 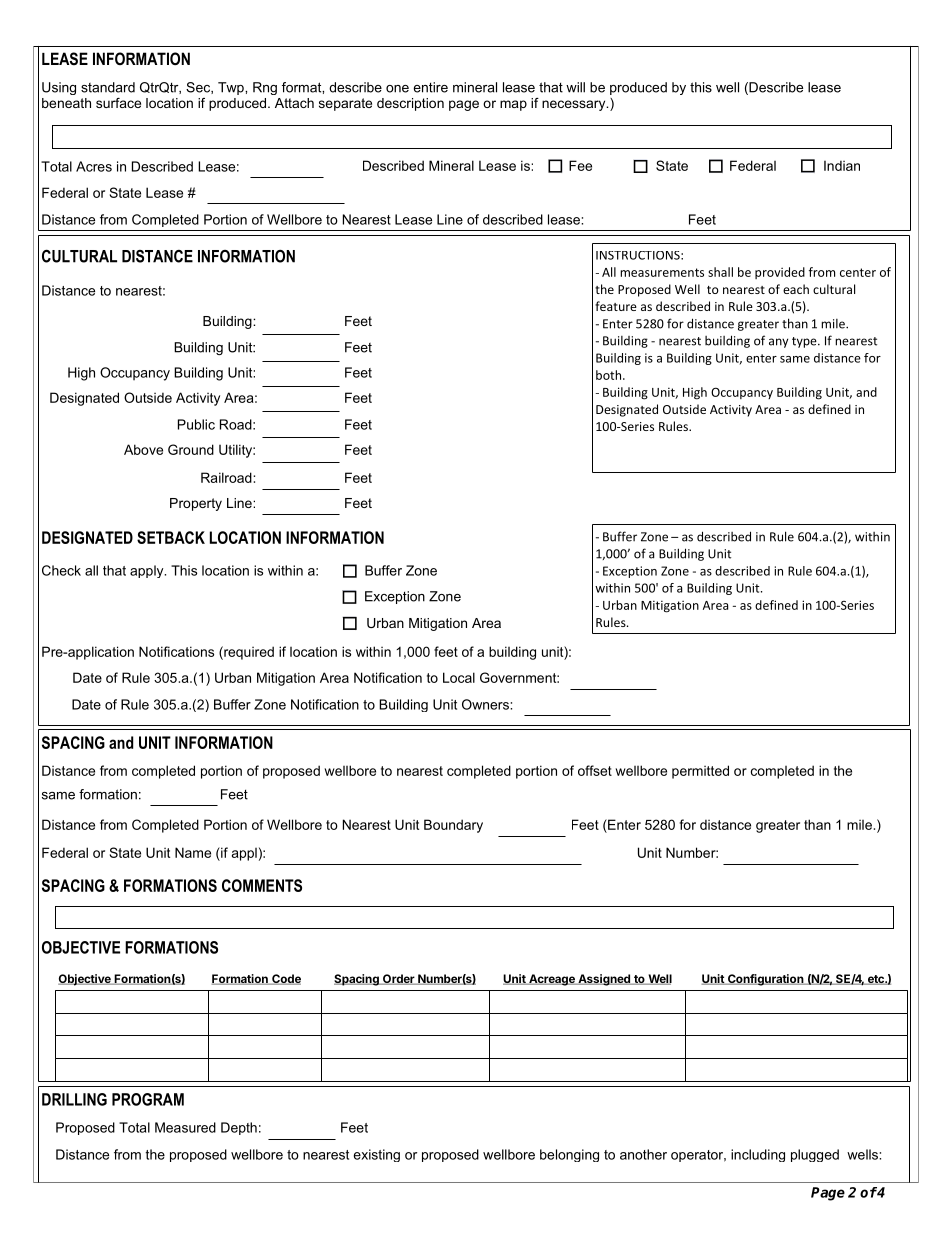 I want to click on Above, so click(x=143, y=449).
